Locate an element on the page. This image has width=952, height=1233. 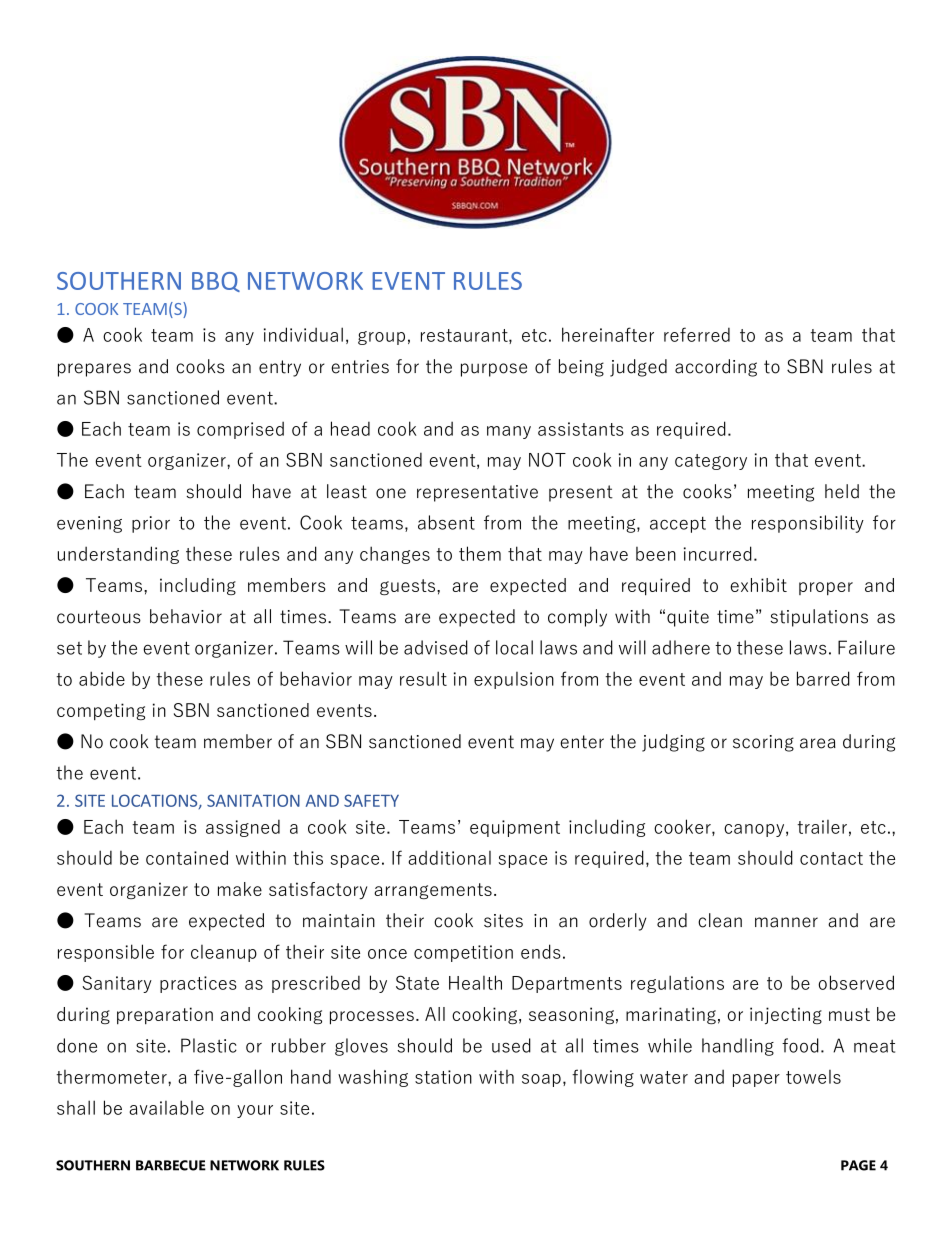
BARBECUE is located at coordinates (171, 1165).
